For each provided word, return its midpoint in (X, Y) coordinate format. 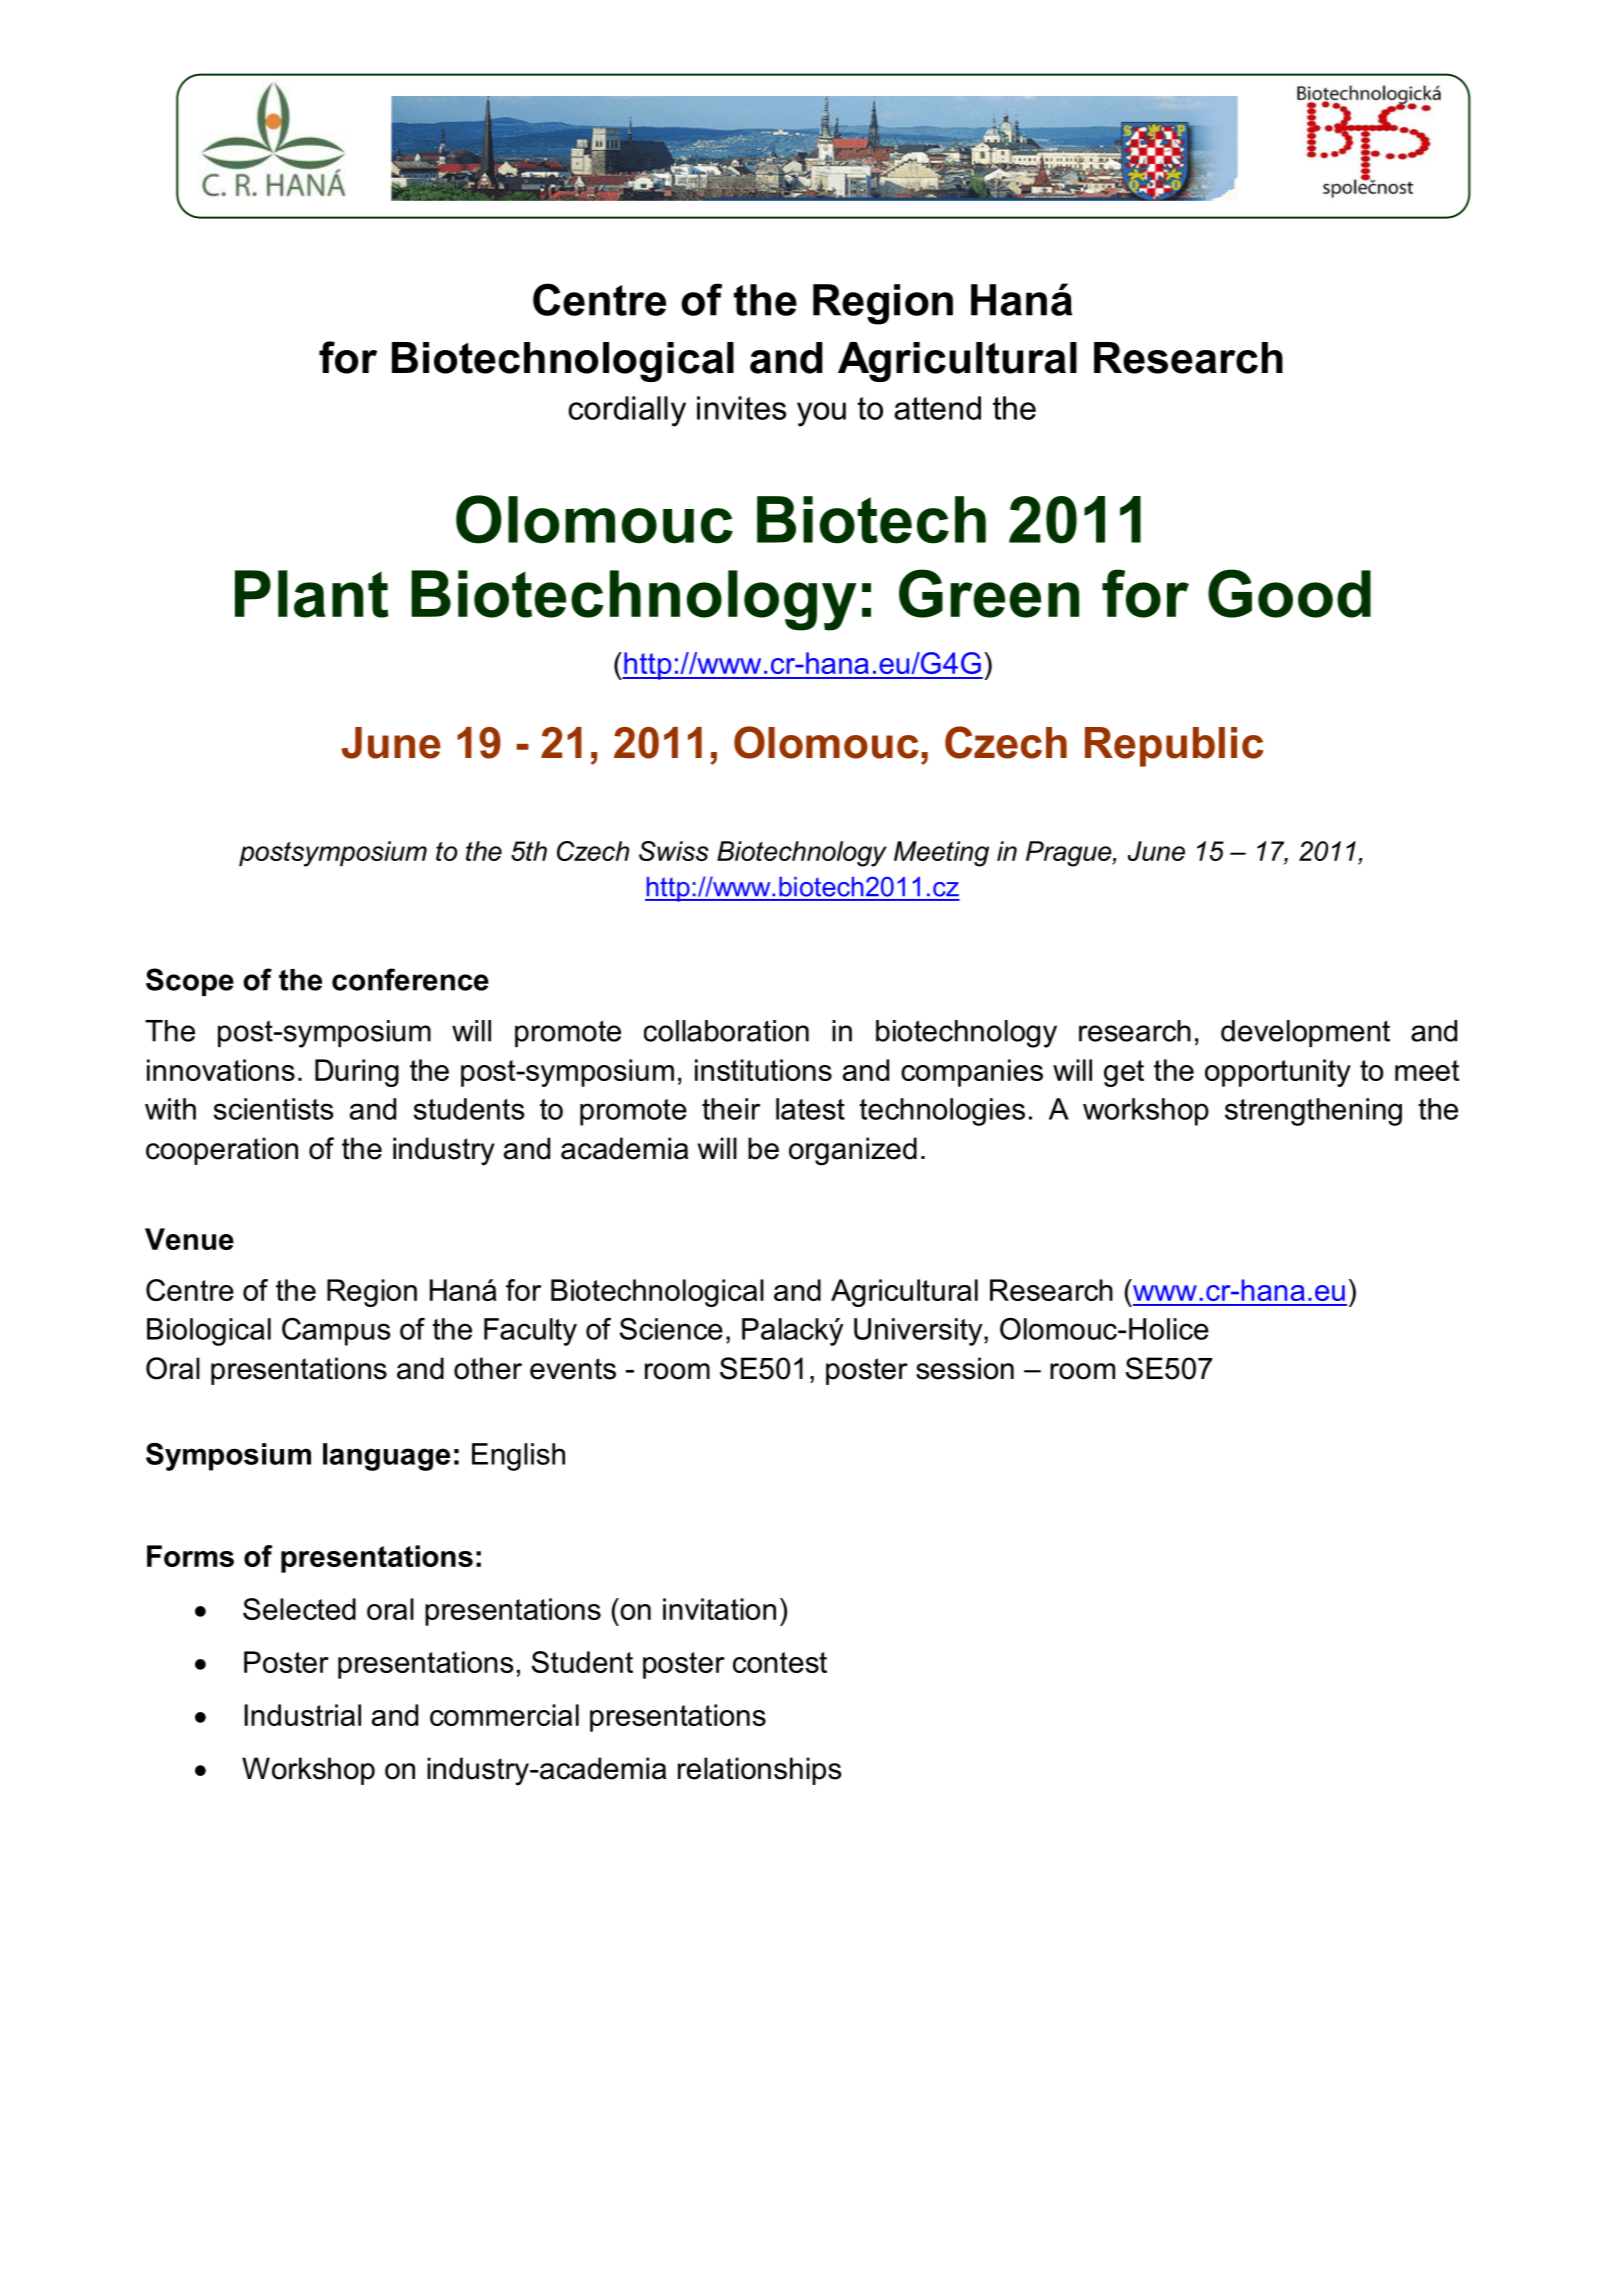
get (1124, 1073)
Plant (311, 594)
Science (671, 1329)
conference (410, 979)
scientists (273, 1109)
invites (741, 408)
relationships (760, 1771)
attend (937, 408)
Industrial (302, 1715)
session (965, 1368)
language (386, 1457)
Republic (1174, 747)
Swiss (674, 851)
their (731, 1109)
